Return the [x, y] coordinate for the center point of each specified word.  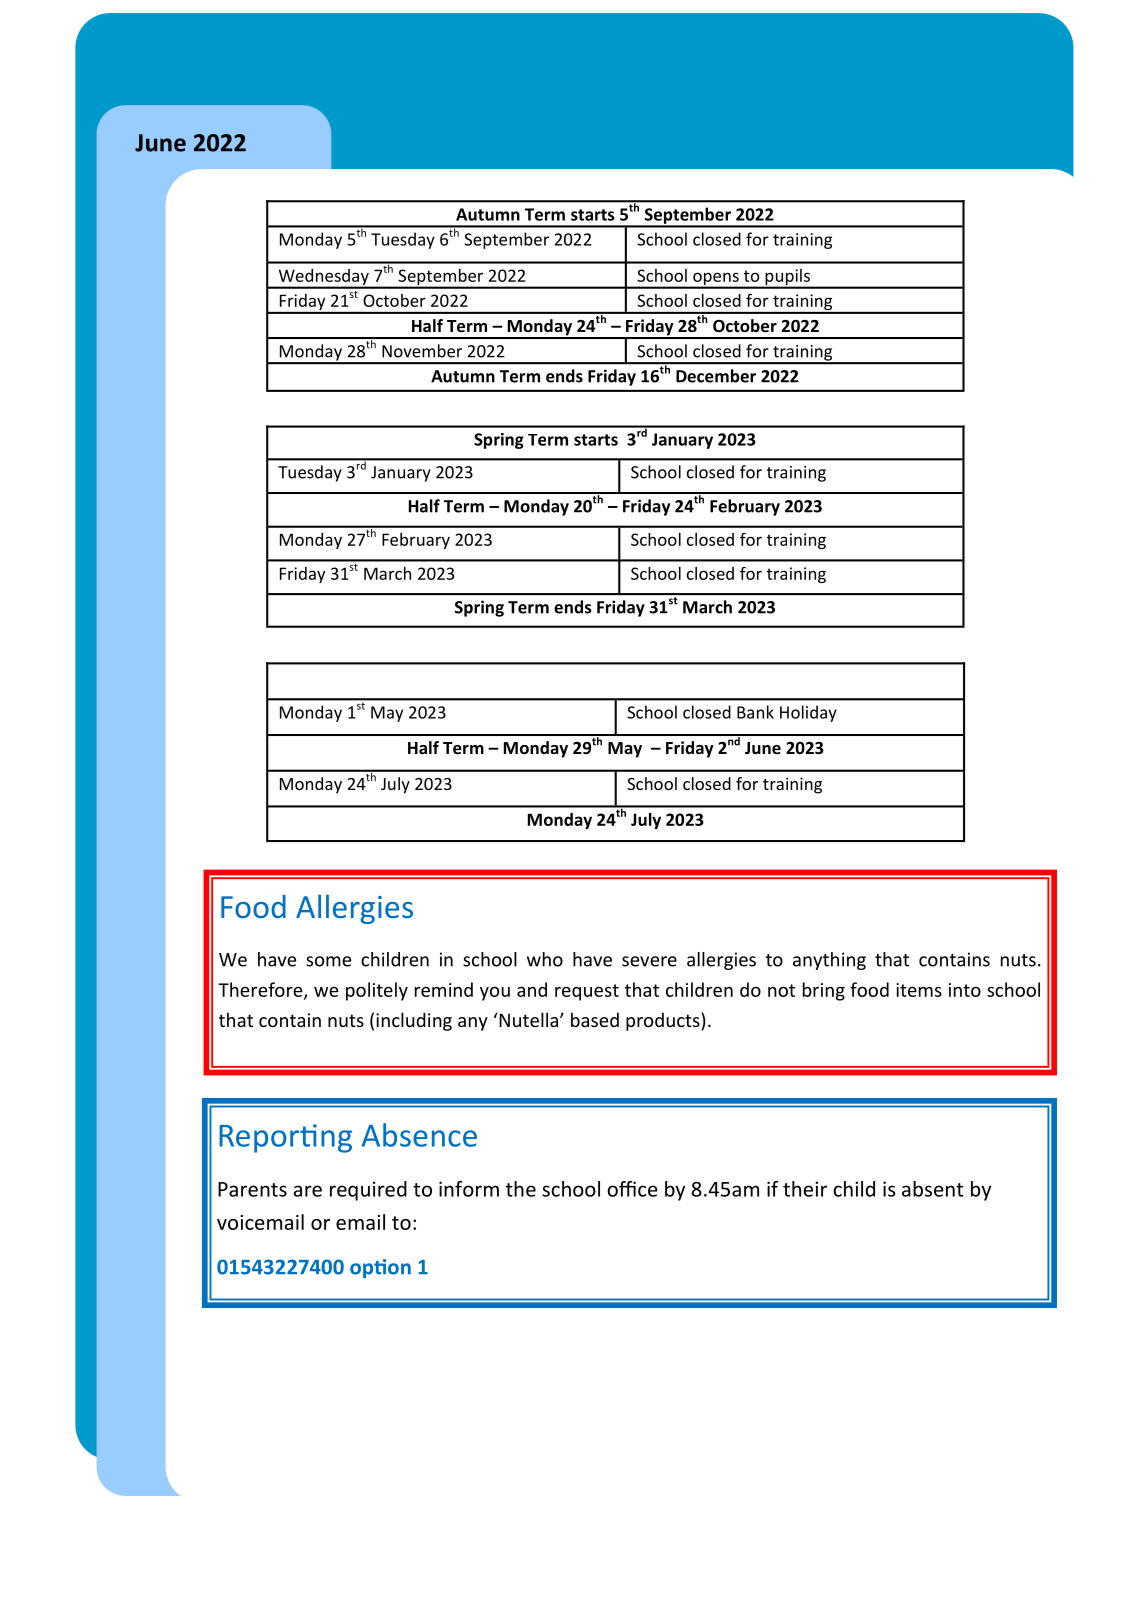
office [632, 1189]
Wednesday [323, 278]
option [380, 1268]
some [328, 961]
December [716, 376]
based [595, 1019]
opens [716, 280]
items [919, 990]
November [422, 351]
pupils [787, 278]
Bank [755, 712]
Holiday [808, 713]
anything [829, 961]
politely [377, 991]
